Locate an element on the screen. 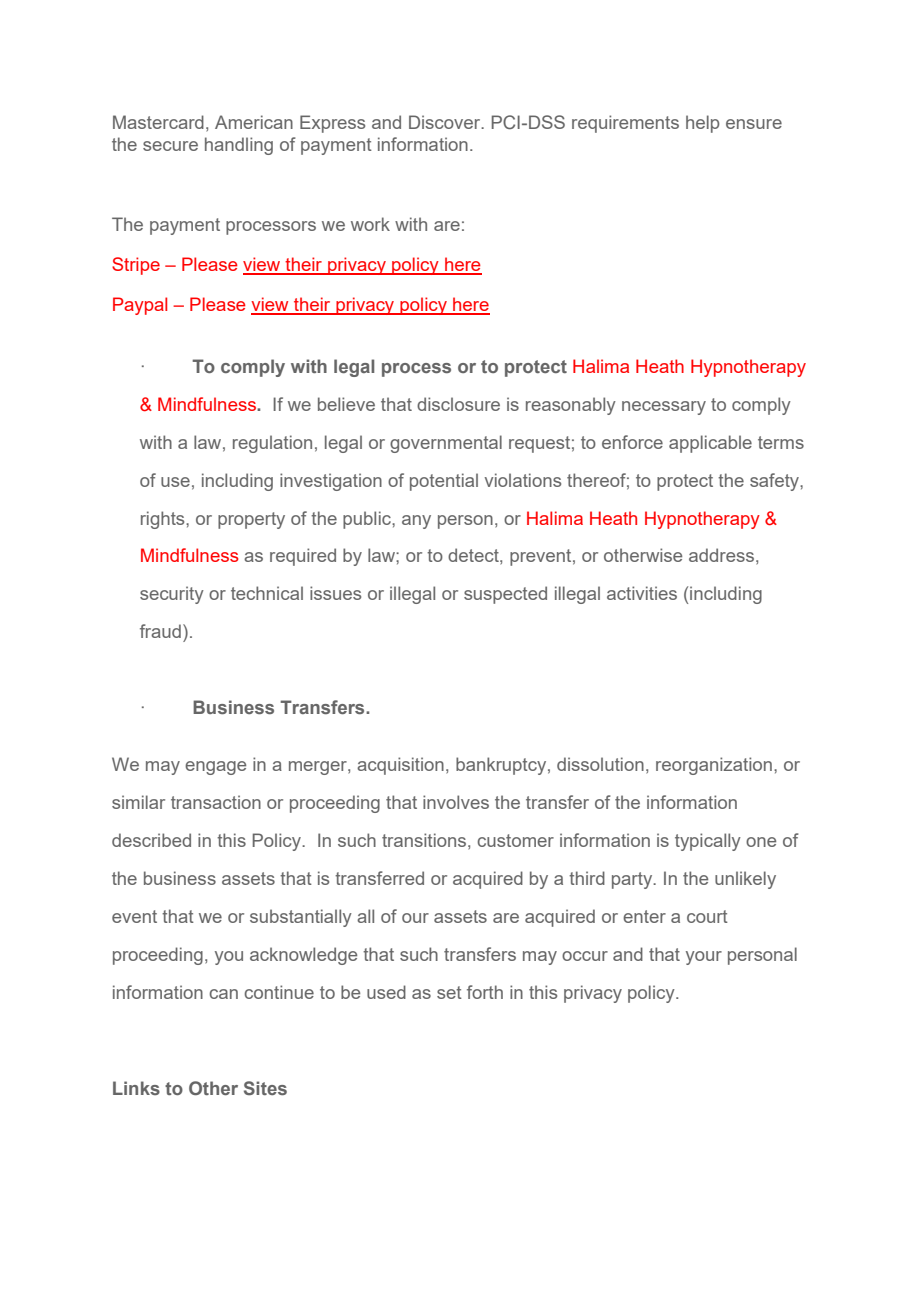  suspected is located at coordinates (505, 595).
